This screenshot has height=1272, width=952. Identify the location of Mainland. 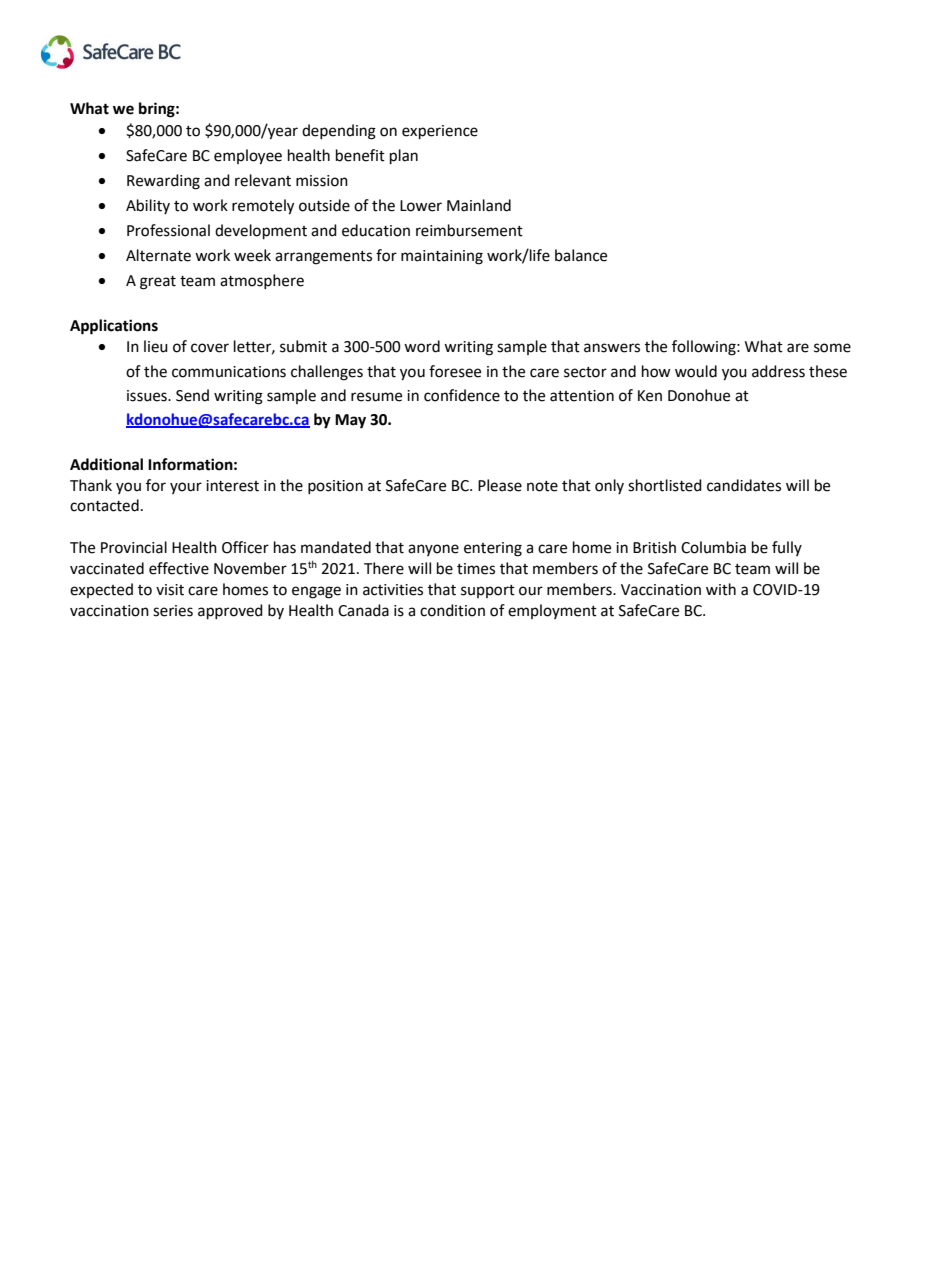
(479, 205).
